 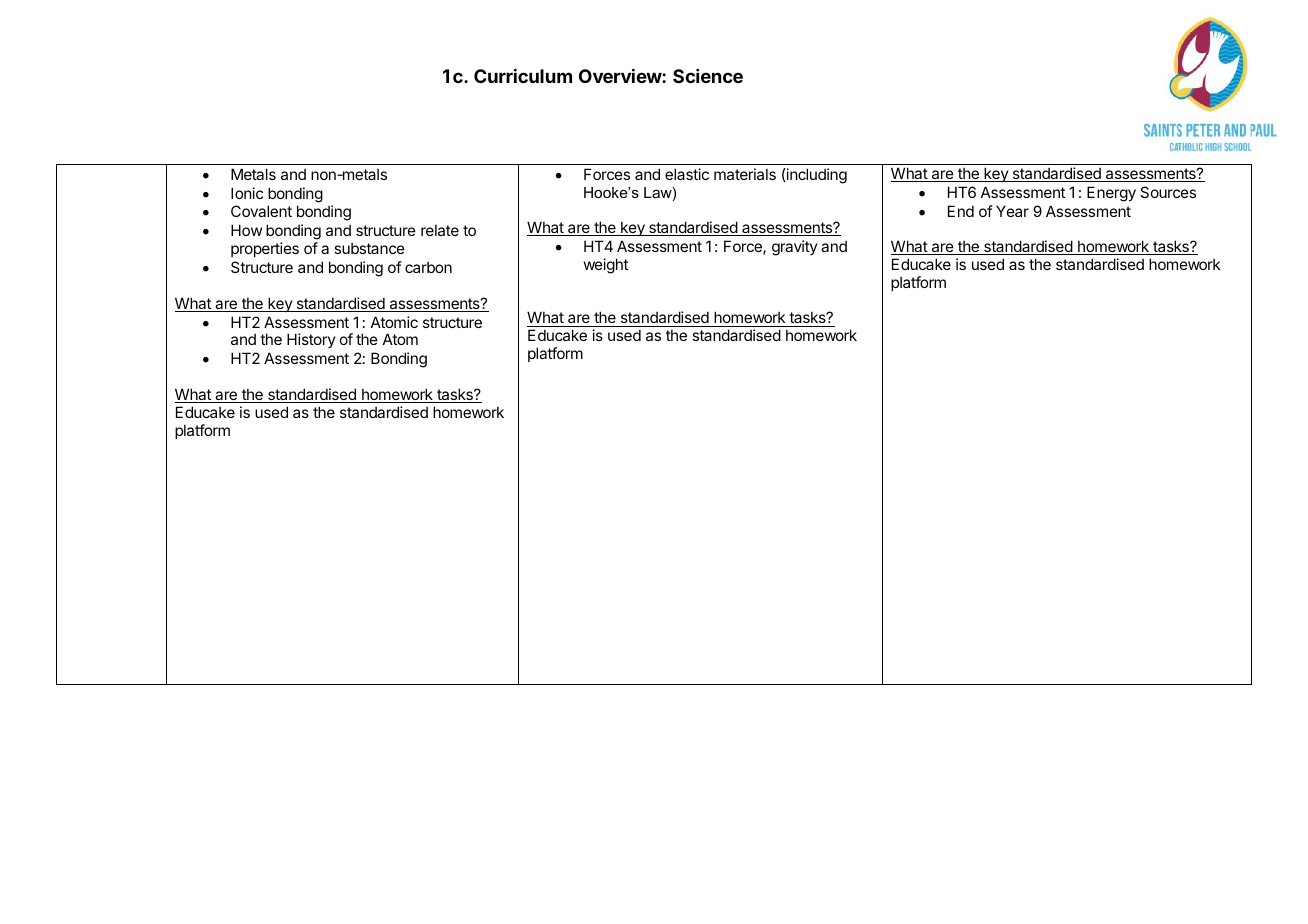 What do you see at coordinates (961, 211) in the page?
I see `End` at bounding box center [961, 211].
